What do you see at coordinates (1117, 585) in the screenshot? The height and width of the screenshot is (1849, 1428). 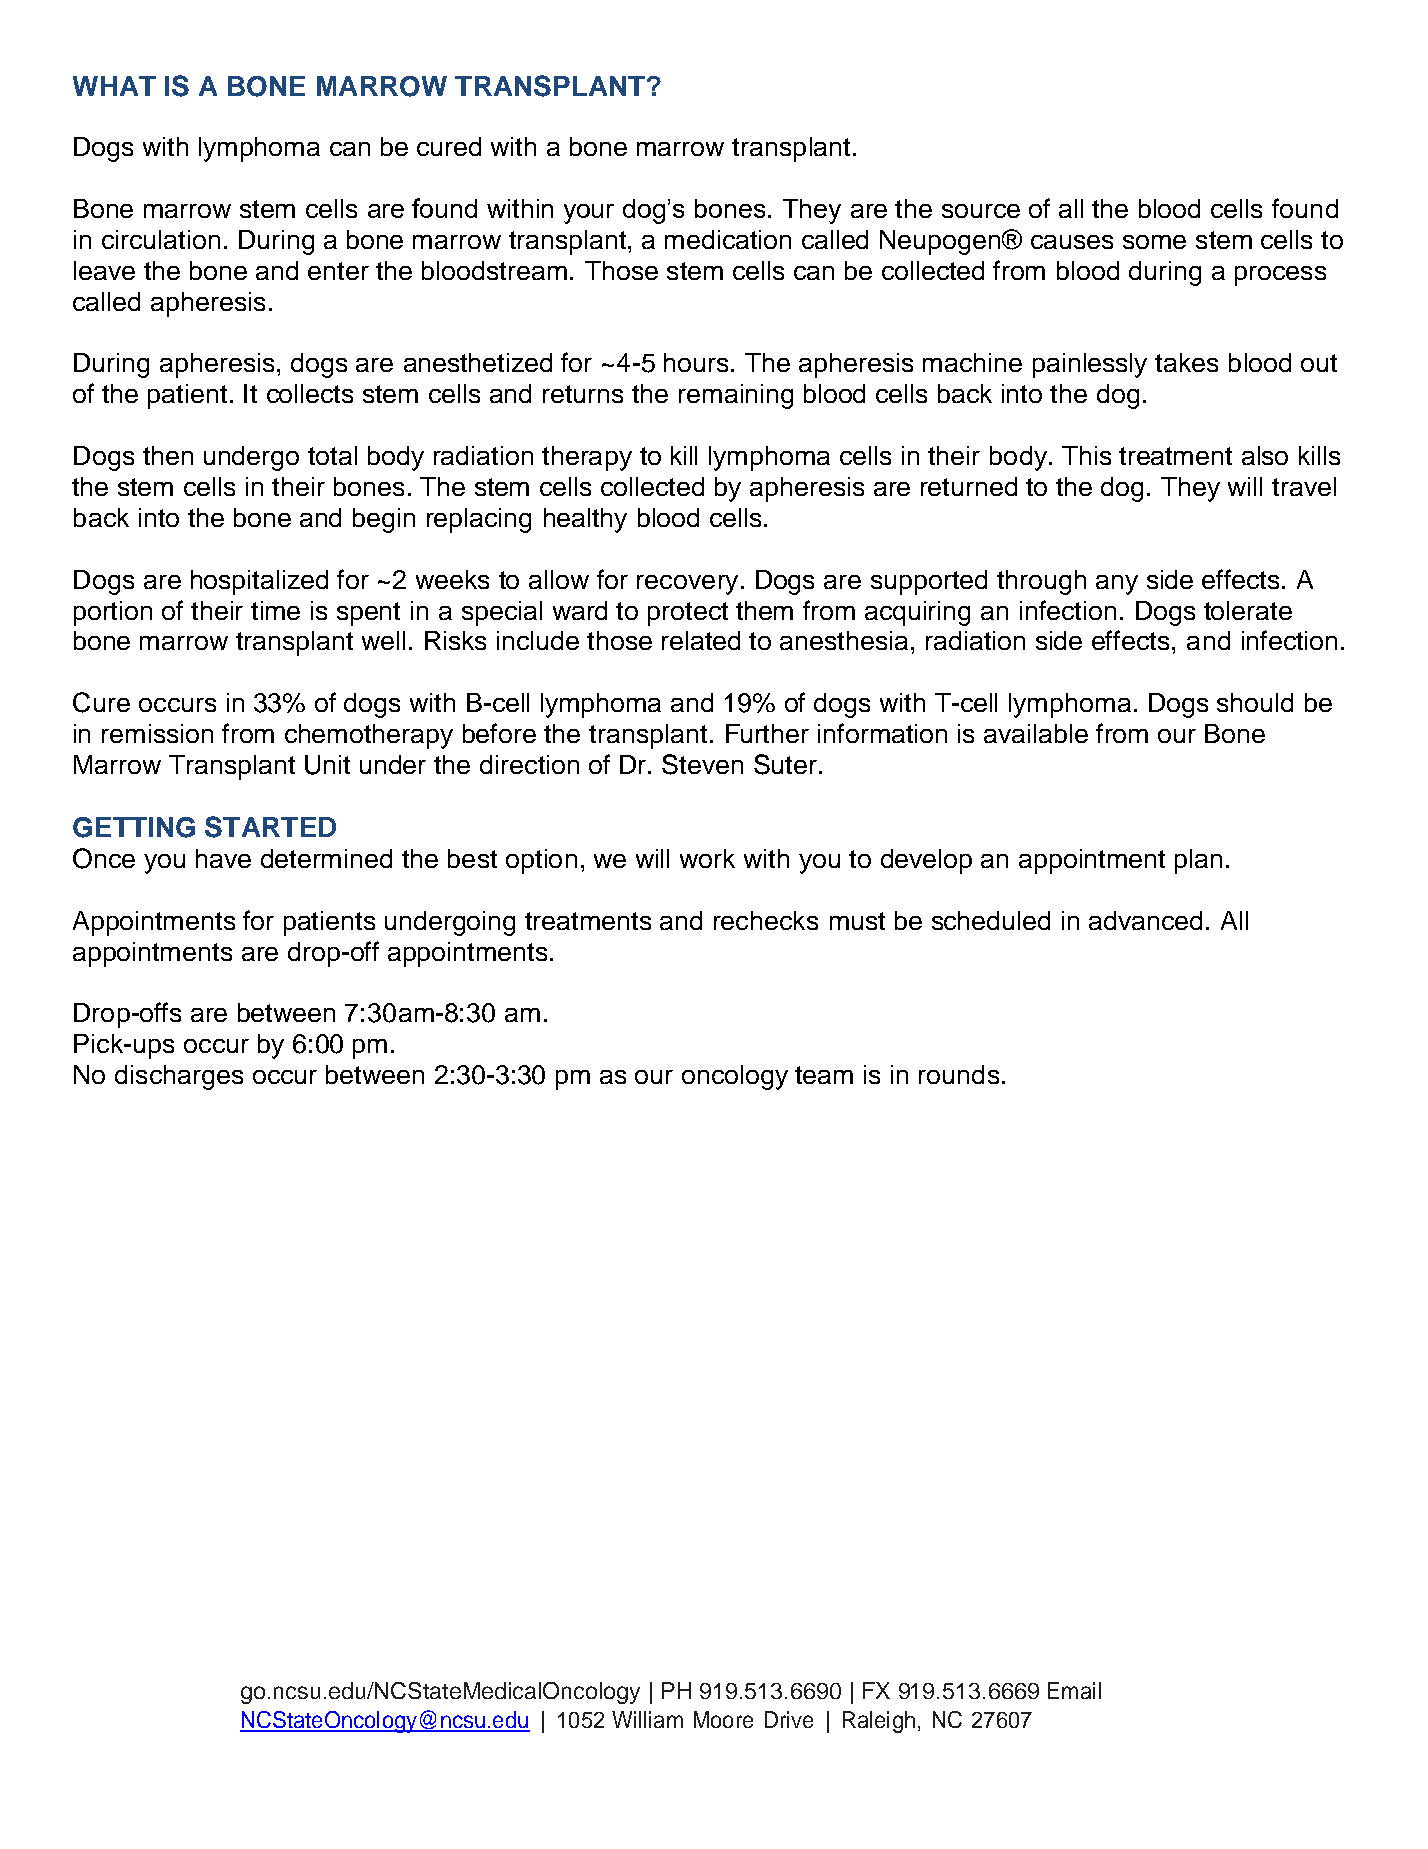 I see `any` at bounding box center [1117, 585].
